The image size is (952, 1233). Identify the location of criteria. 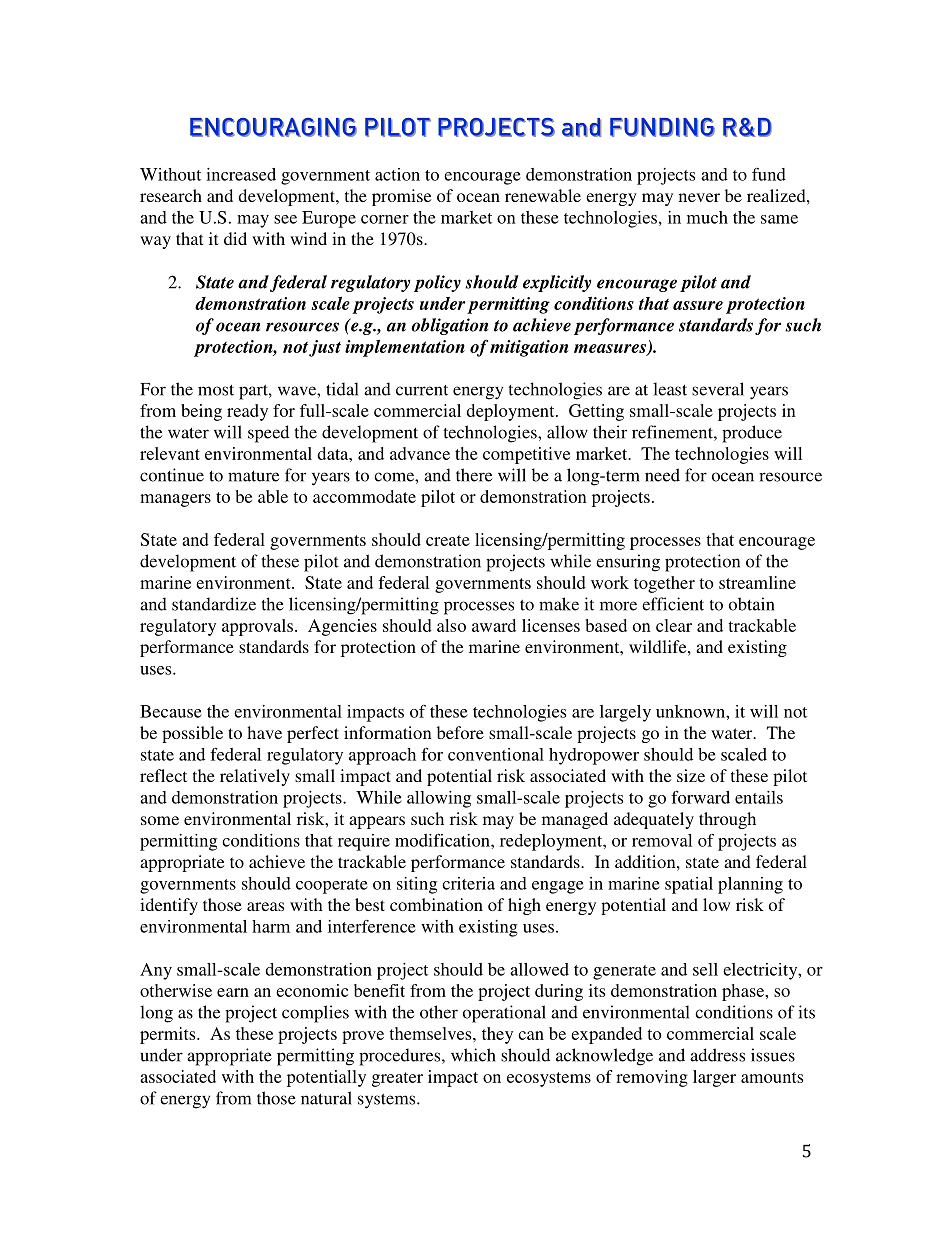
(468, 883).
